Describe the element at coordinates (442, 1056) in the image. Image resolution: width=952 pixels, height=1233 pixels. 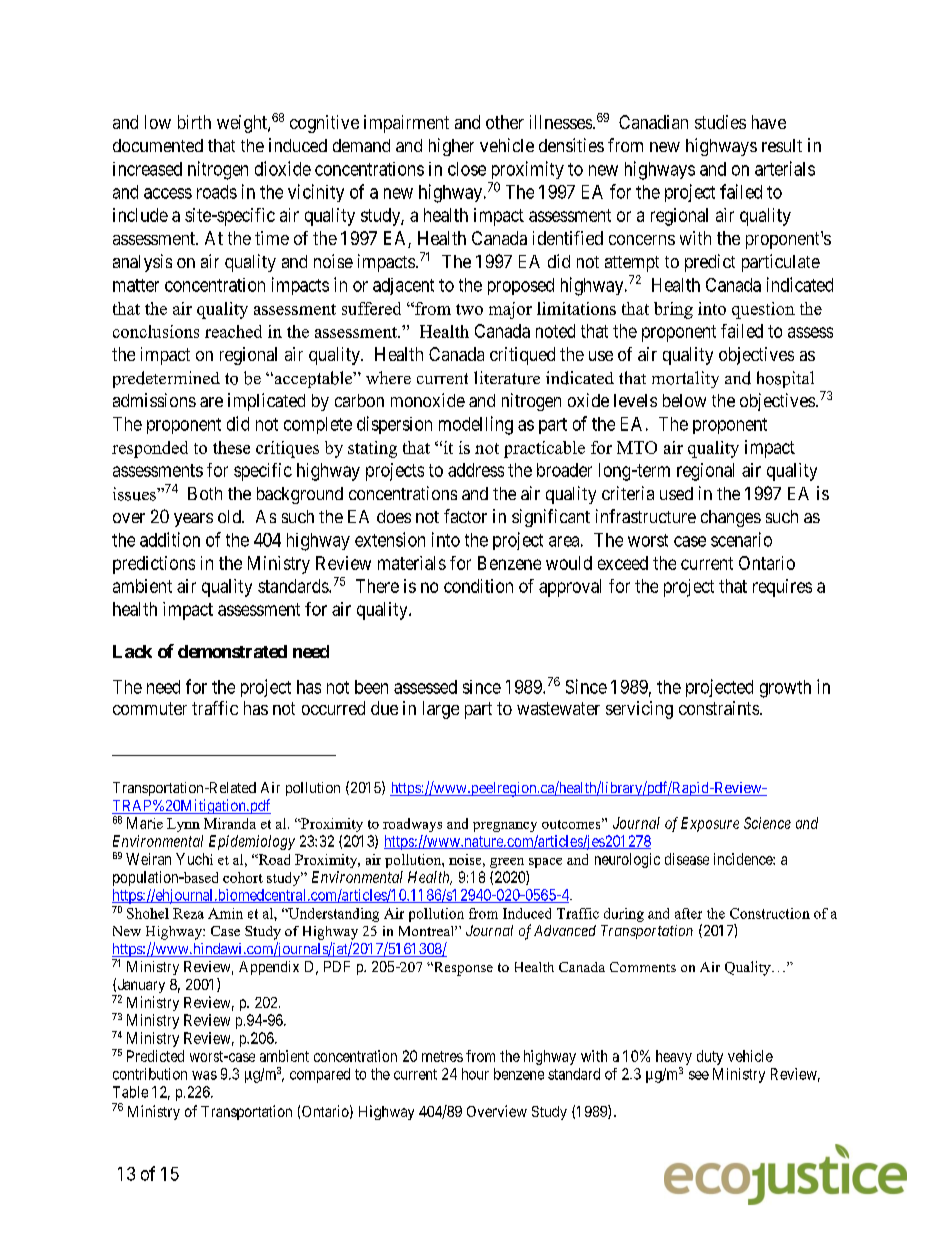
I see `metres` at that location.
